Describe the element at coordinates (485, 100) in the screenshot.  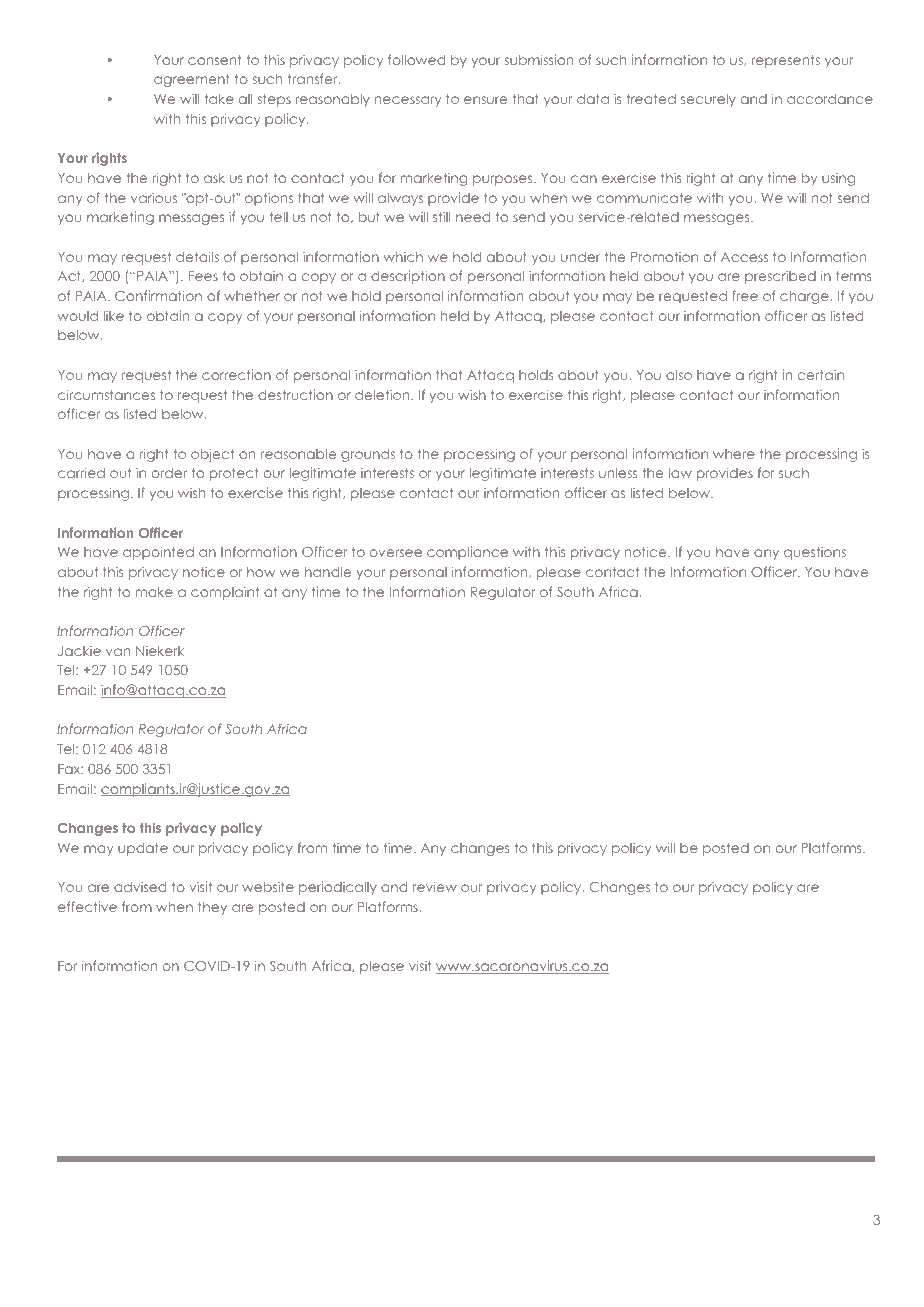
I see `ensure` at that location.
